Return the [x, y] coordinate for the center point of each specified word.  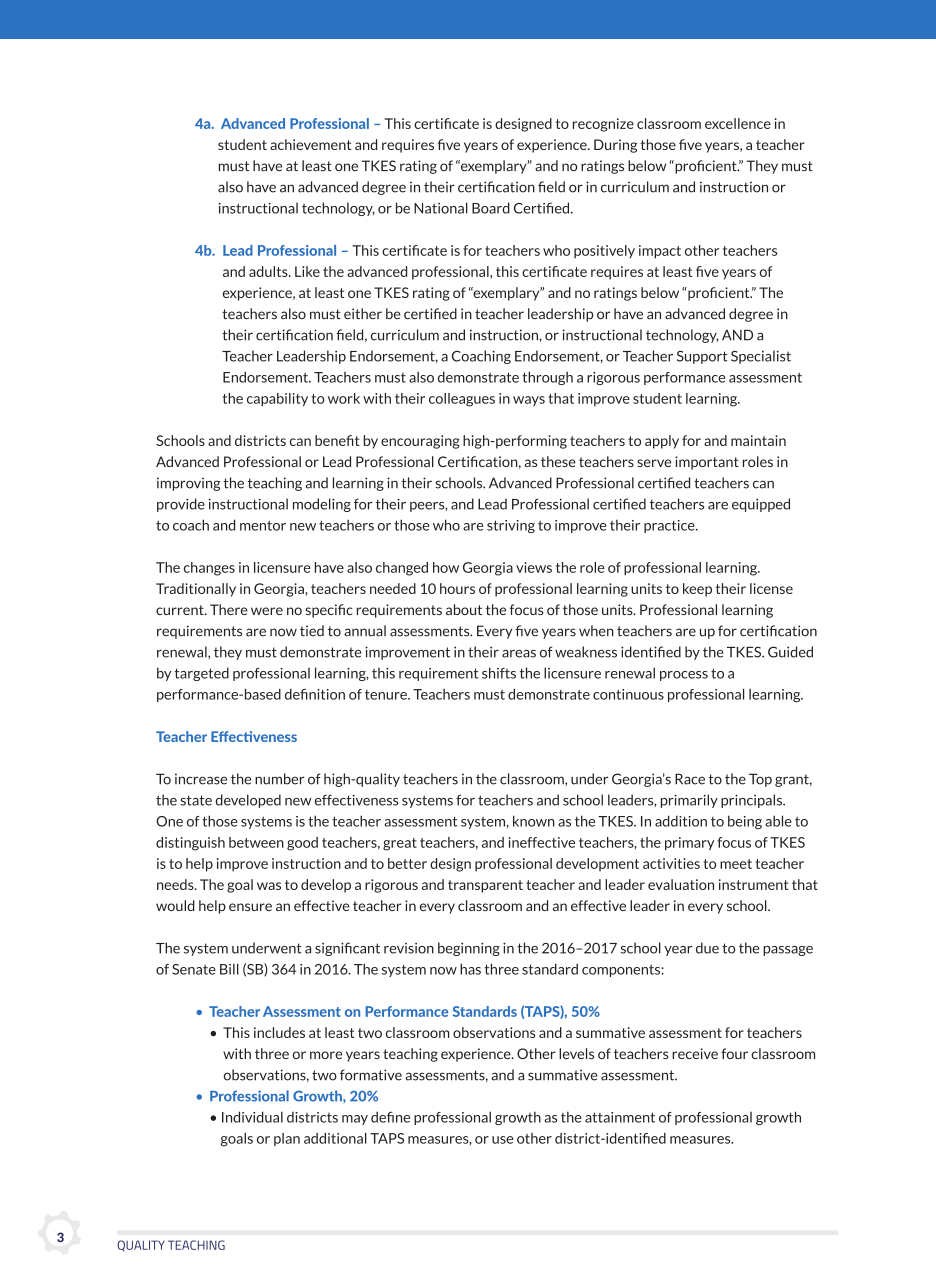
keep [697, 590]
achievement [310, 144]
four [734, 1053]
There [229, 609]
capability [277, 399]
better [407, 863]
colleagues [462, 400]
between [256, 842]
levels [576, 1053]
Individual [252, 1117]
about [464, 609]
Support [702, 357]
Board [491, 208]
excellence [738, 123]
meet [736, 864]
